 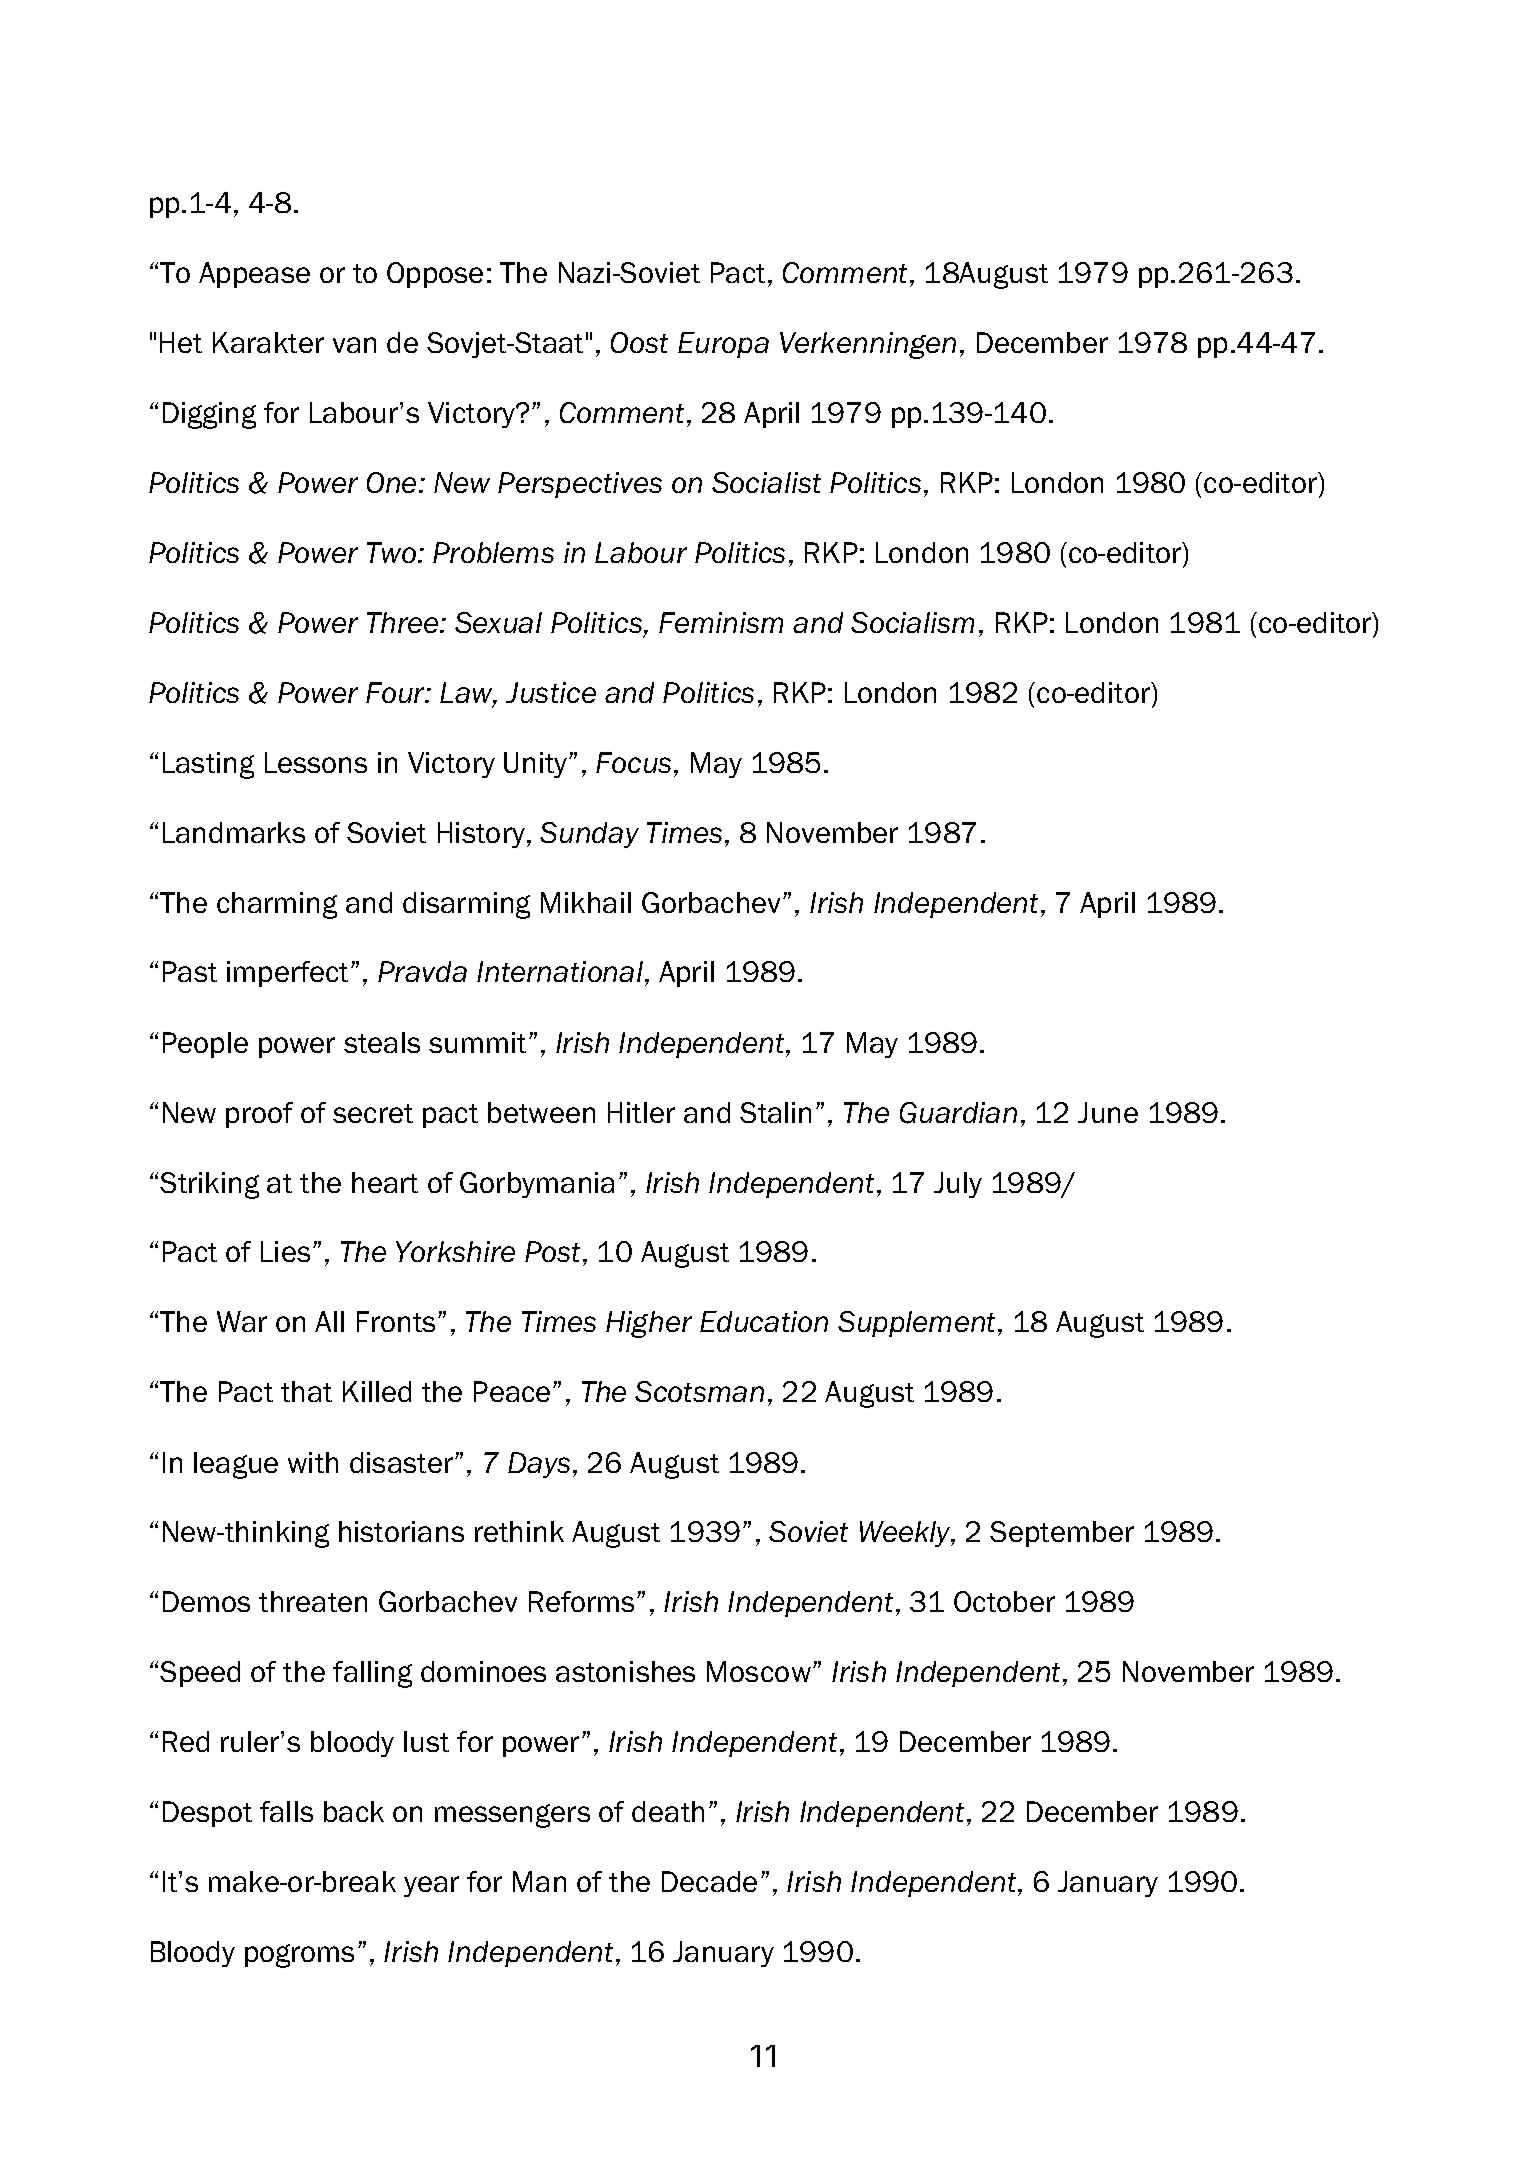 I want to click on Focus, so click(x=633, y=762).
